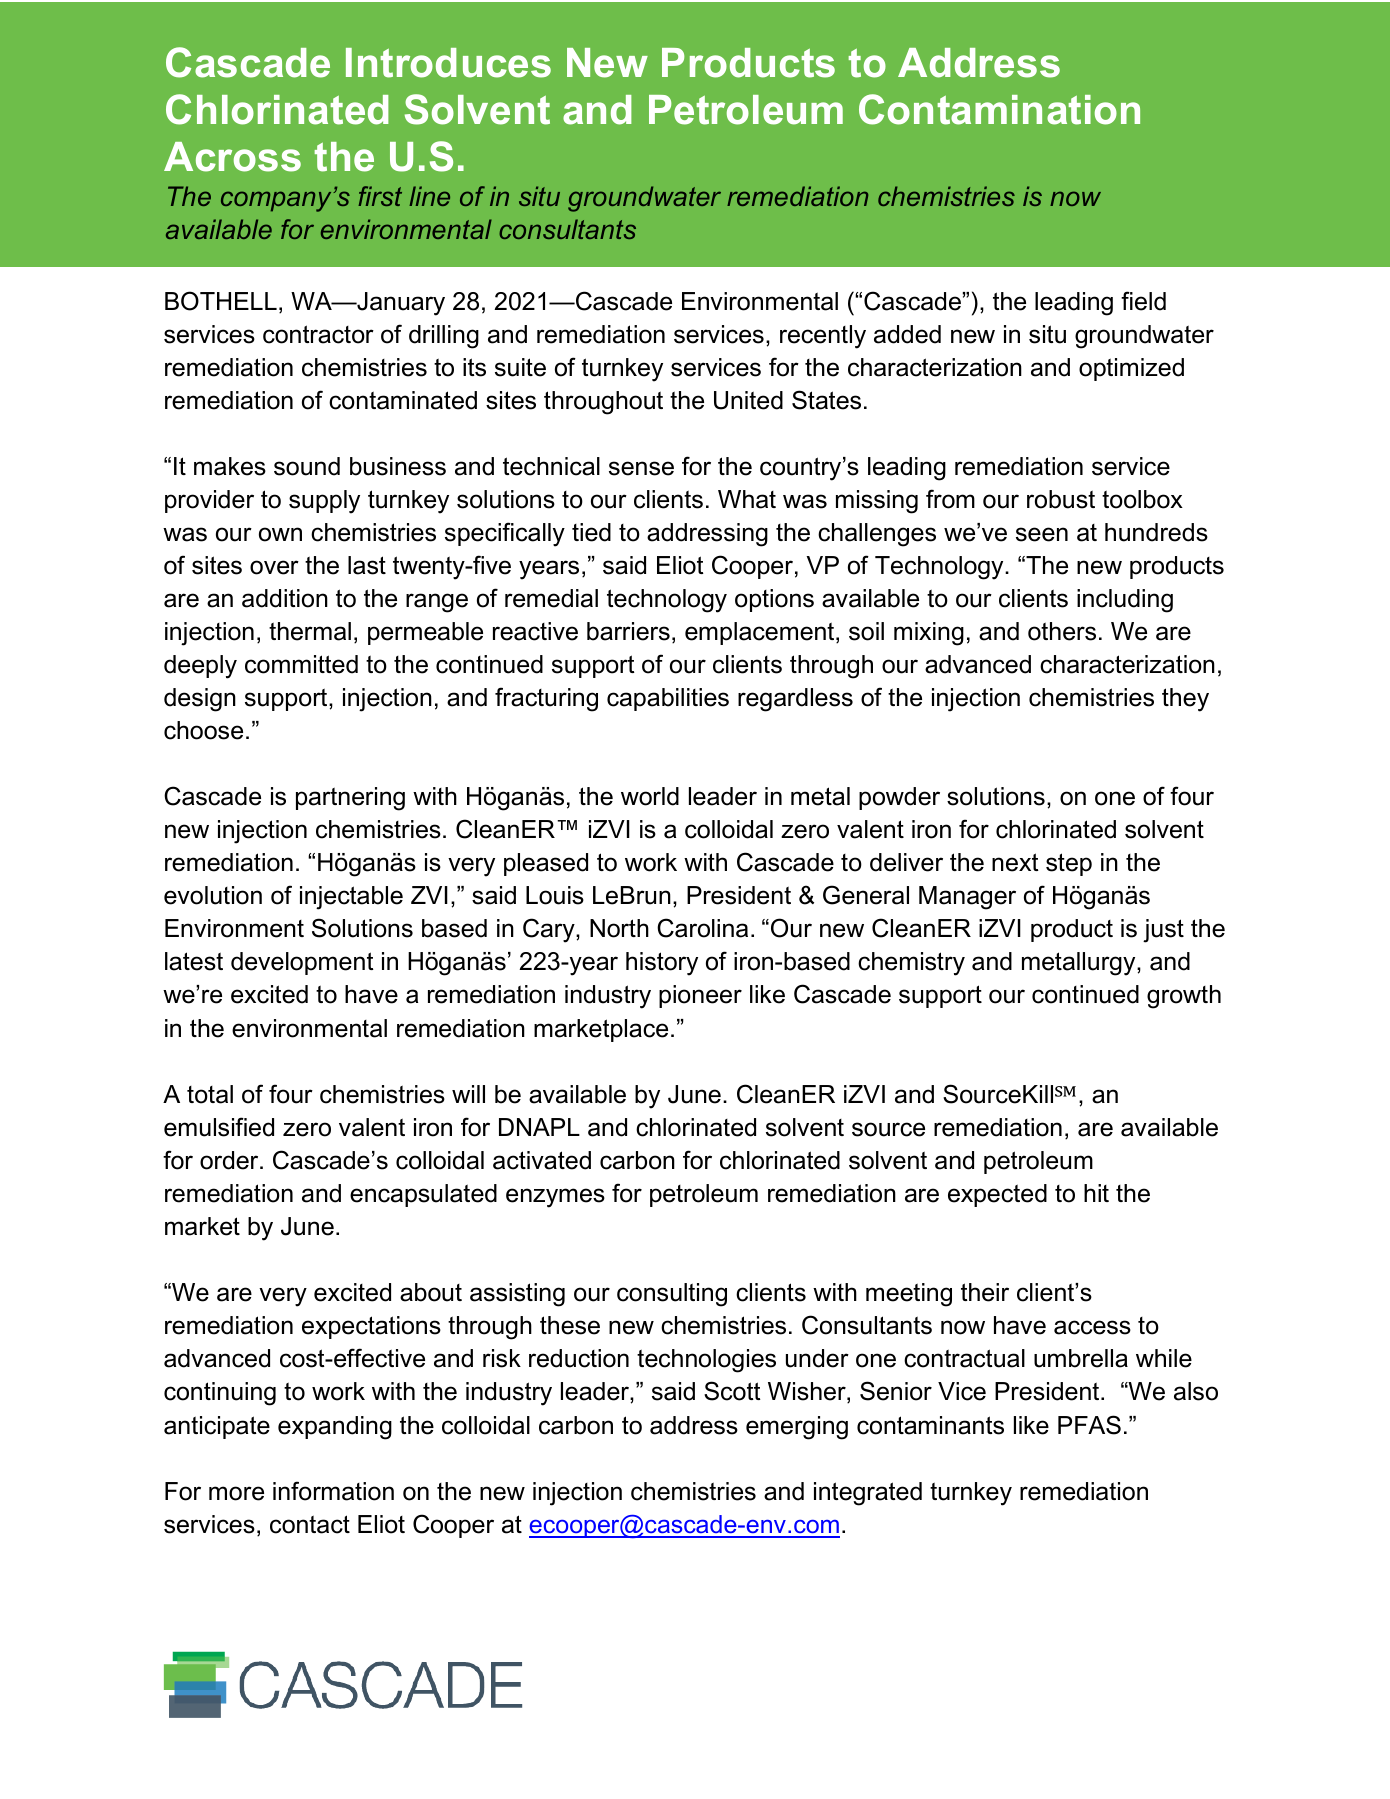  What do you see at coordinates (350, 799) in the document?
I see `partnering` at bounding box center [350, 799].
